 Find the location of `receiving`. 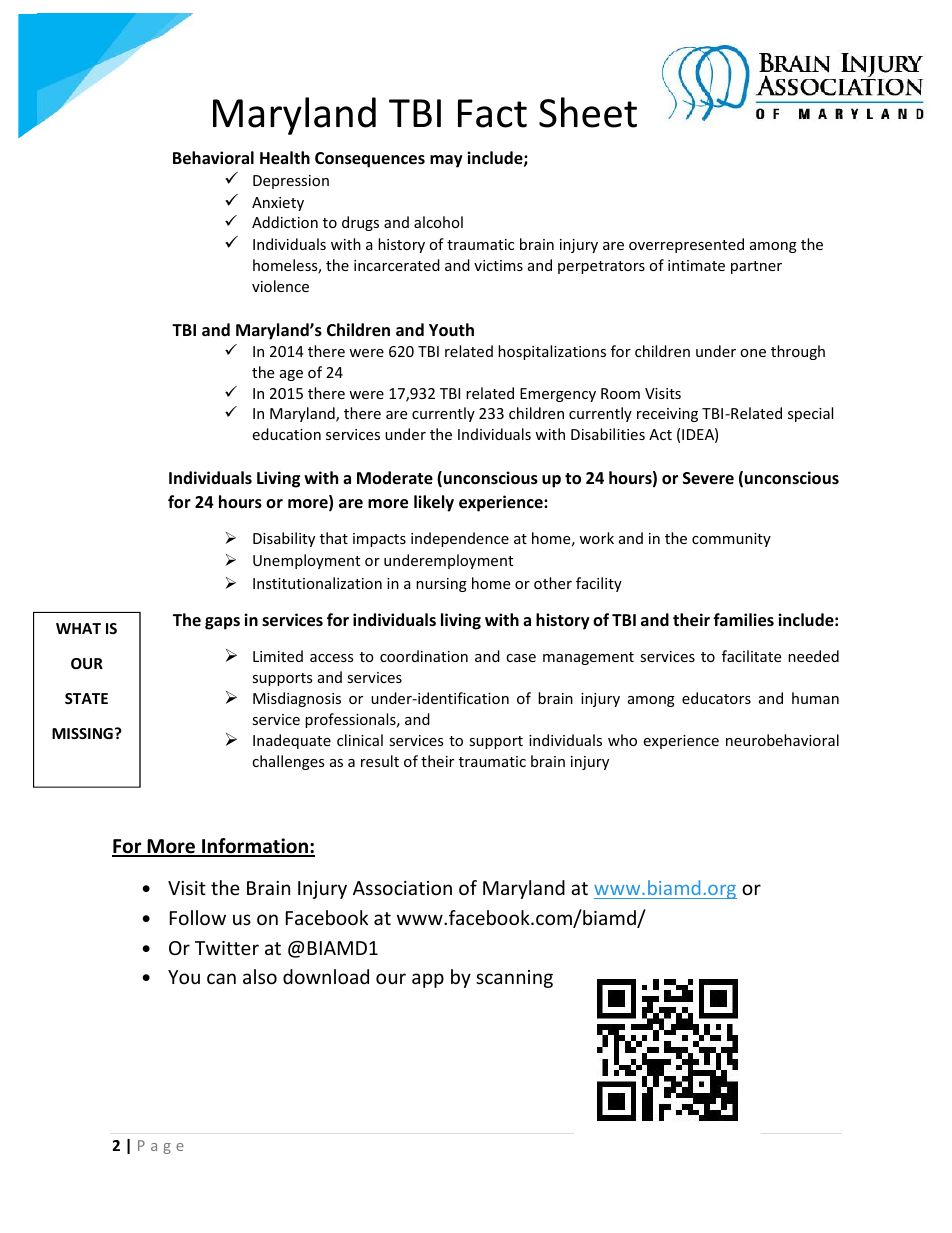

receiving is located at coordinates (667, 415).
